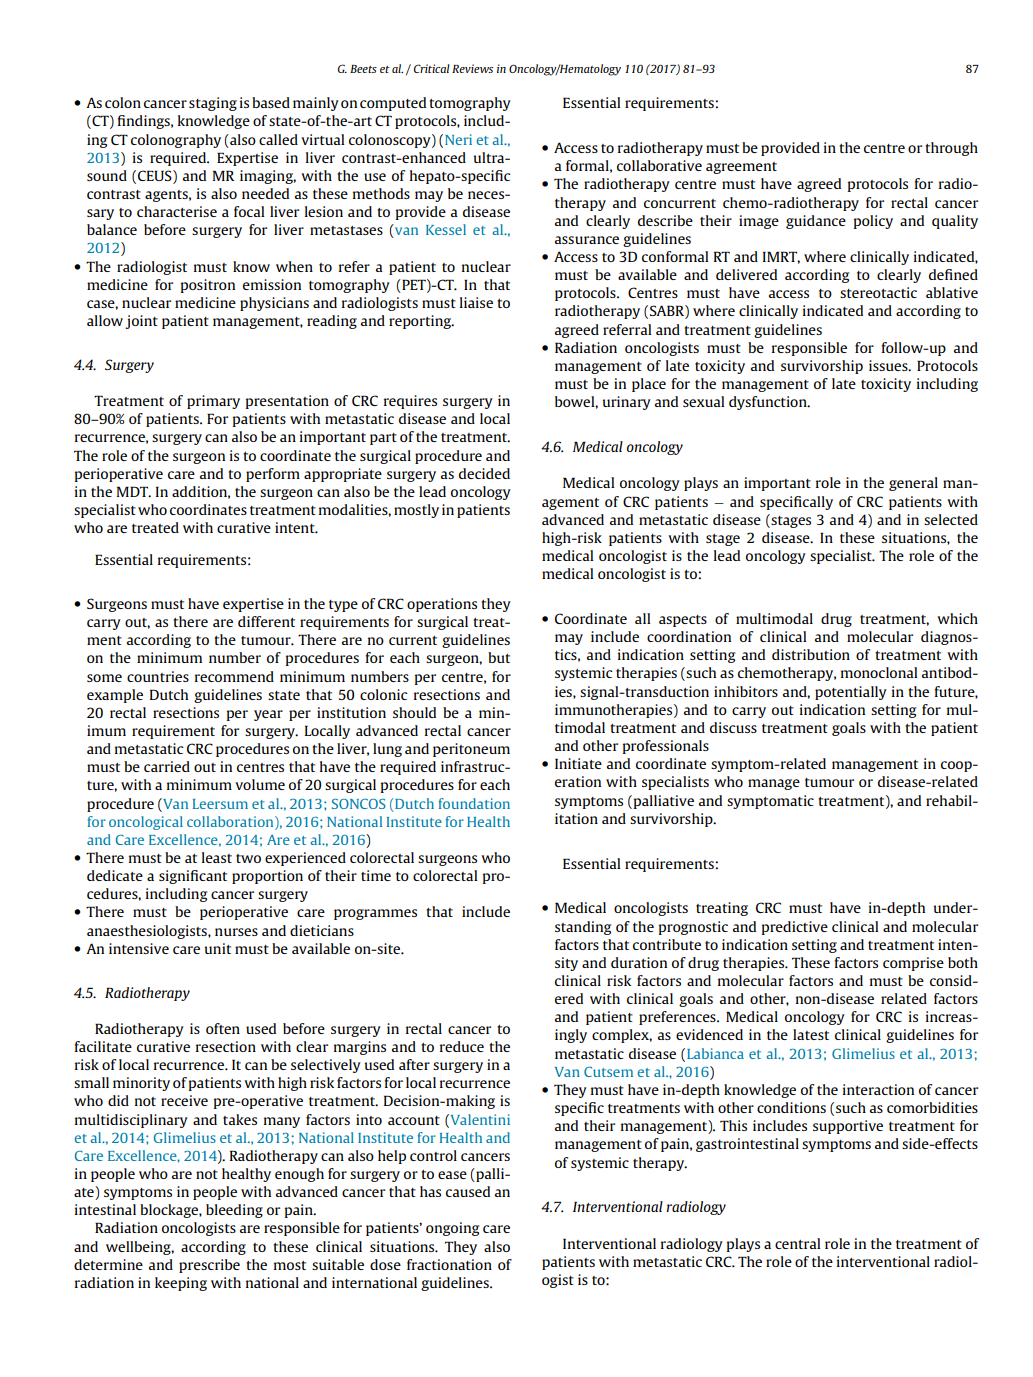  Describe the element at coordinates (471, 750) in the screenshot. I see `peritoneum` at that location.
